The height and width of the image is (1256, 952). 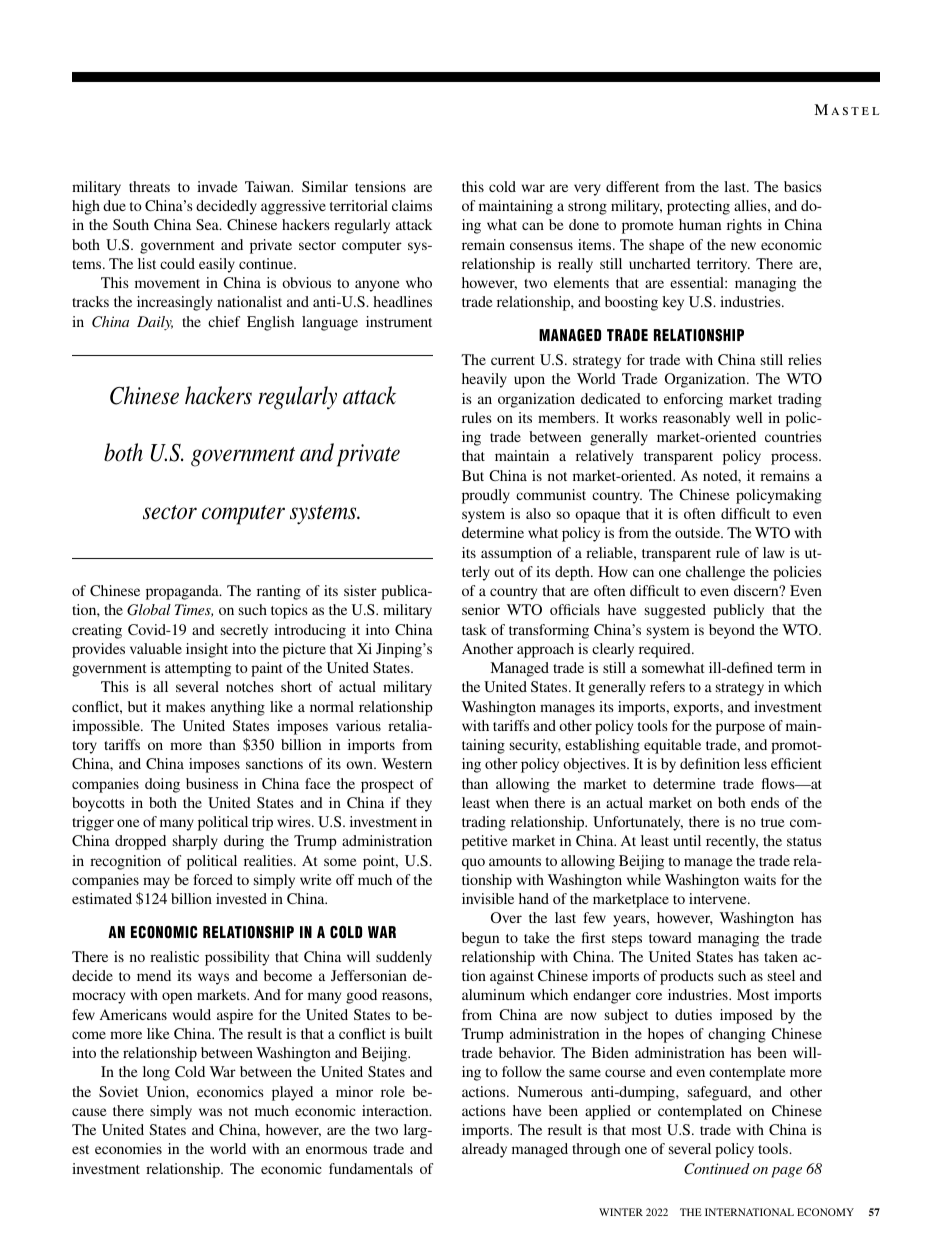 What do you see at coordinates (208, 224) in the image?
I see `Sea` at bounding box center [208, 224].
